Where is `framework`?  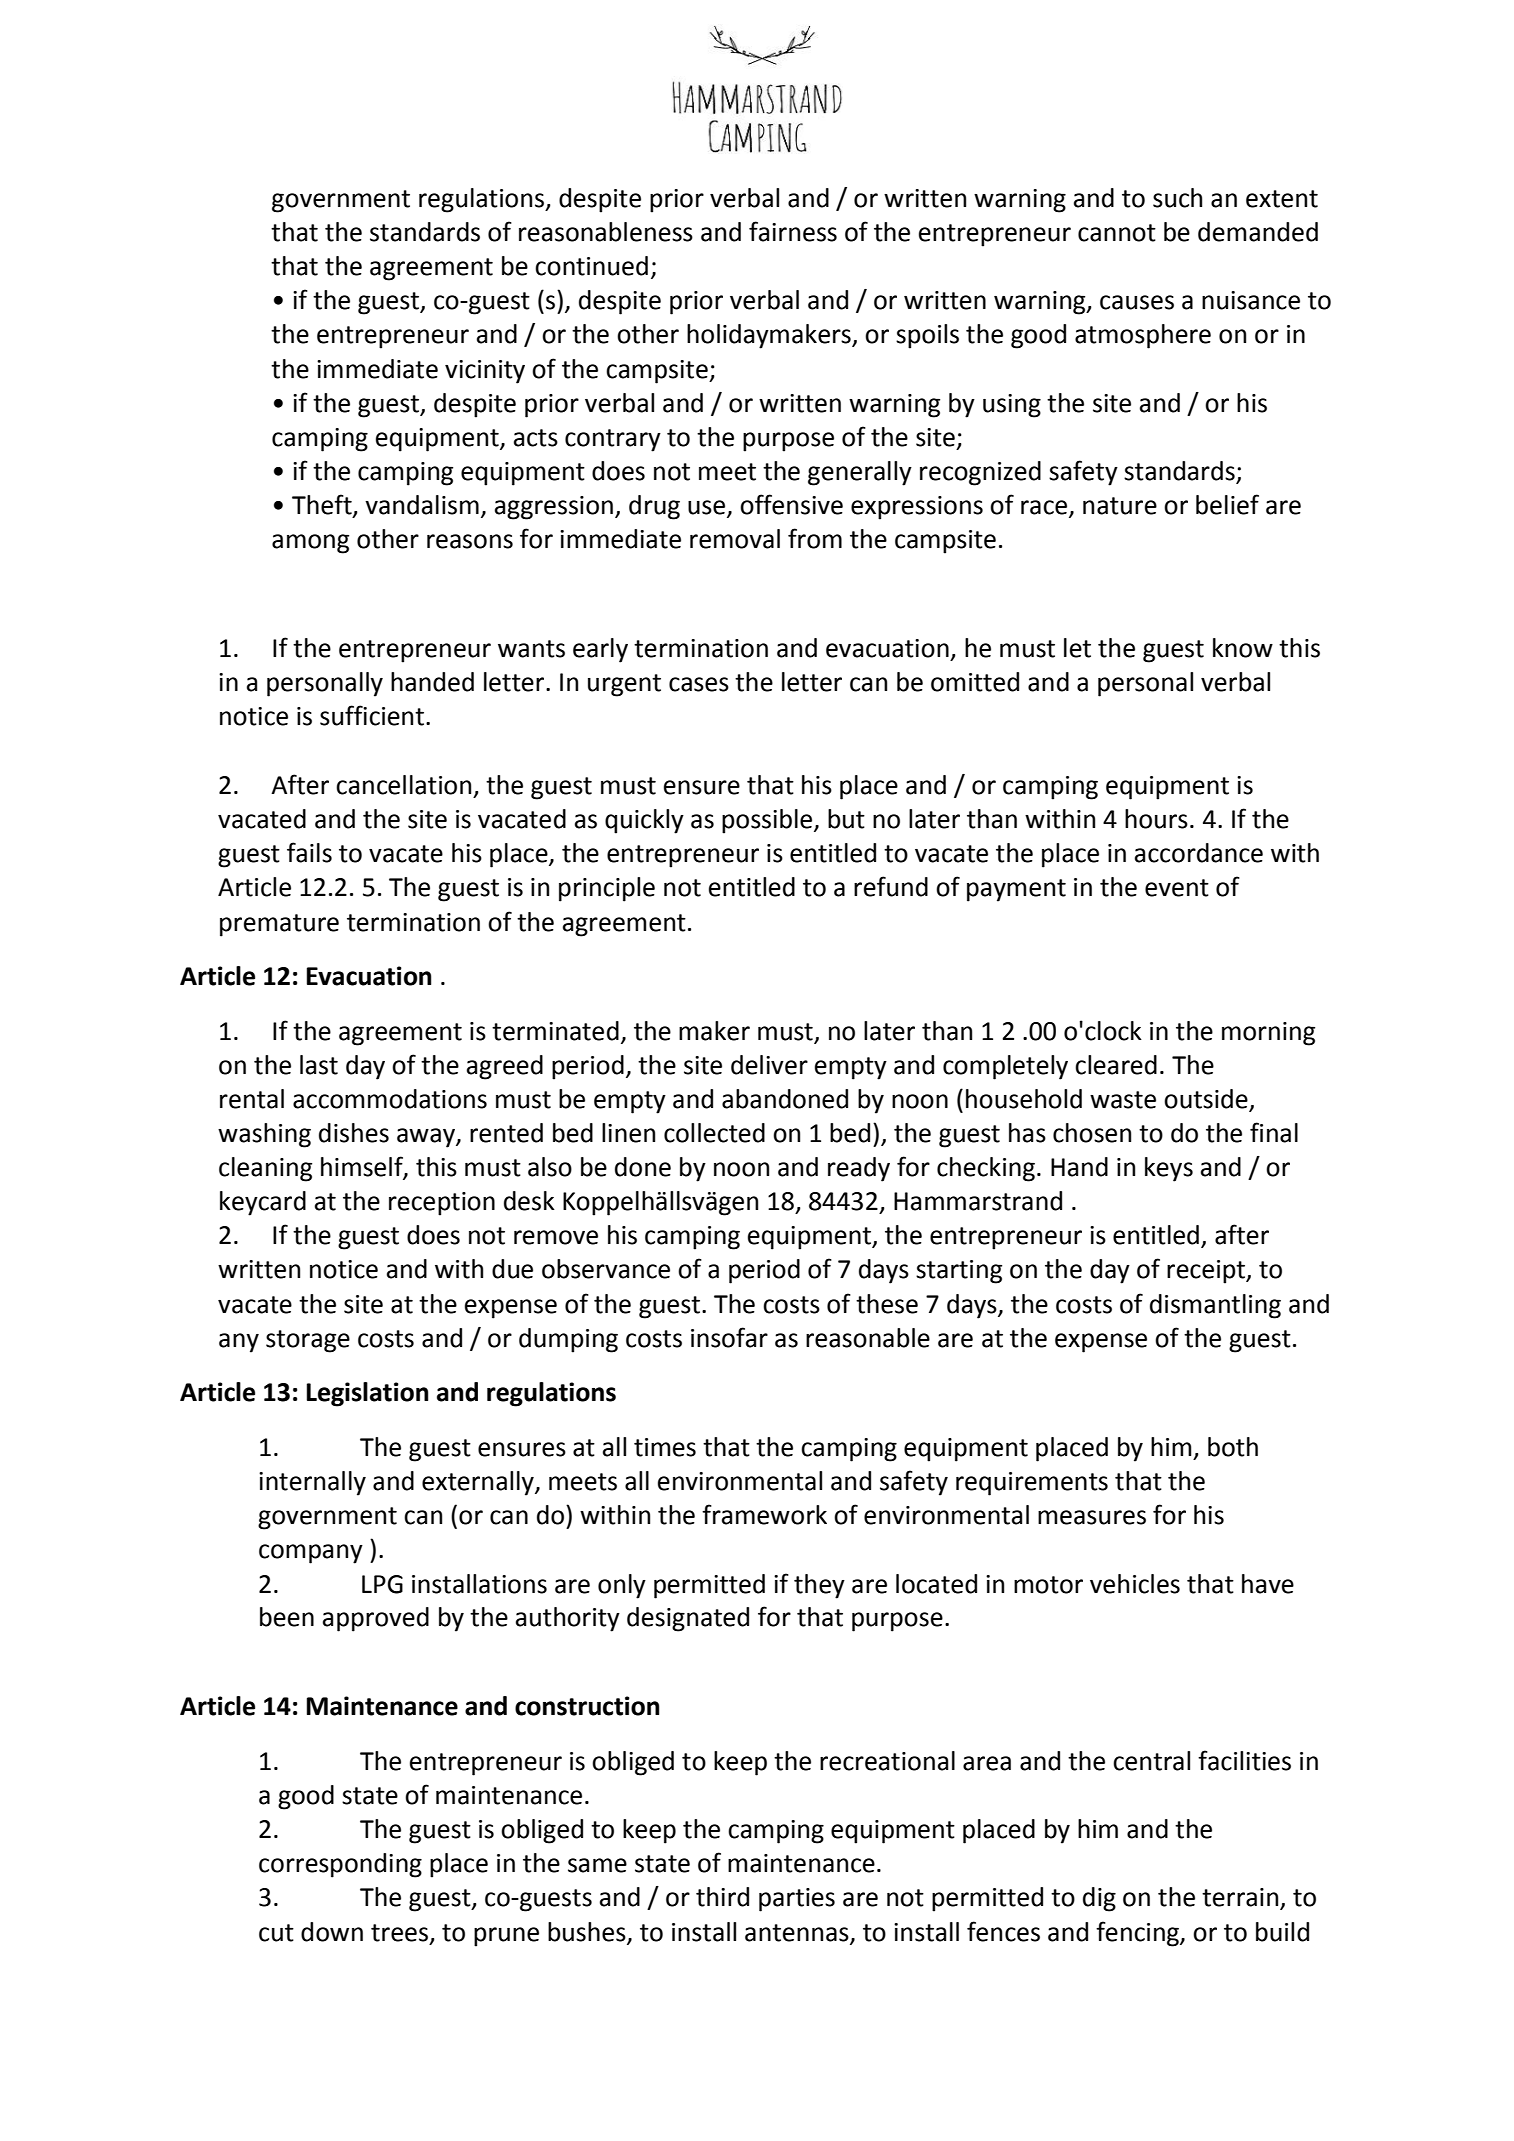
framework is located at coordinates (764, 1514).
